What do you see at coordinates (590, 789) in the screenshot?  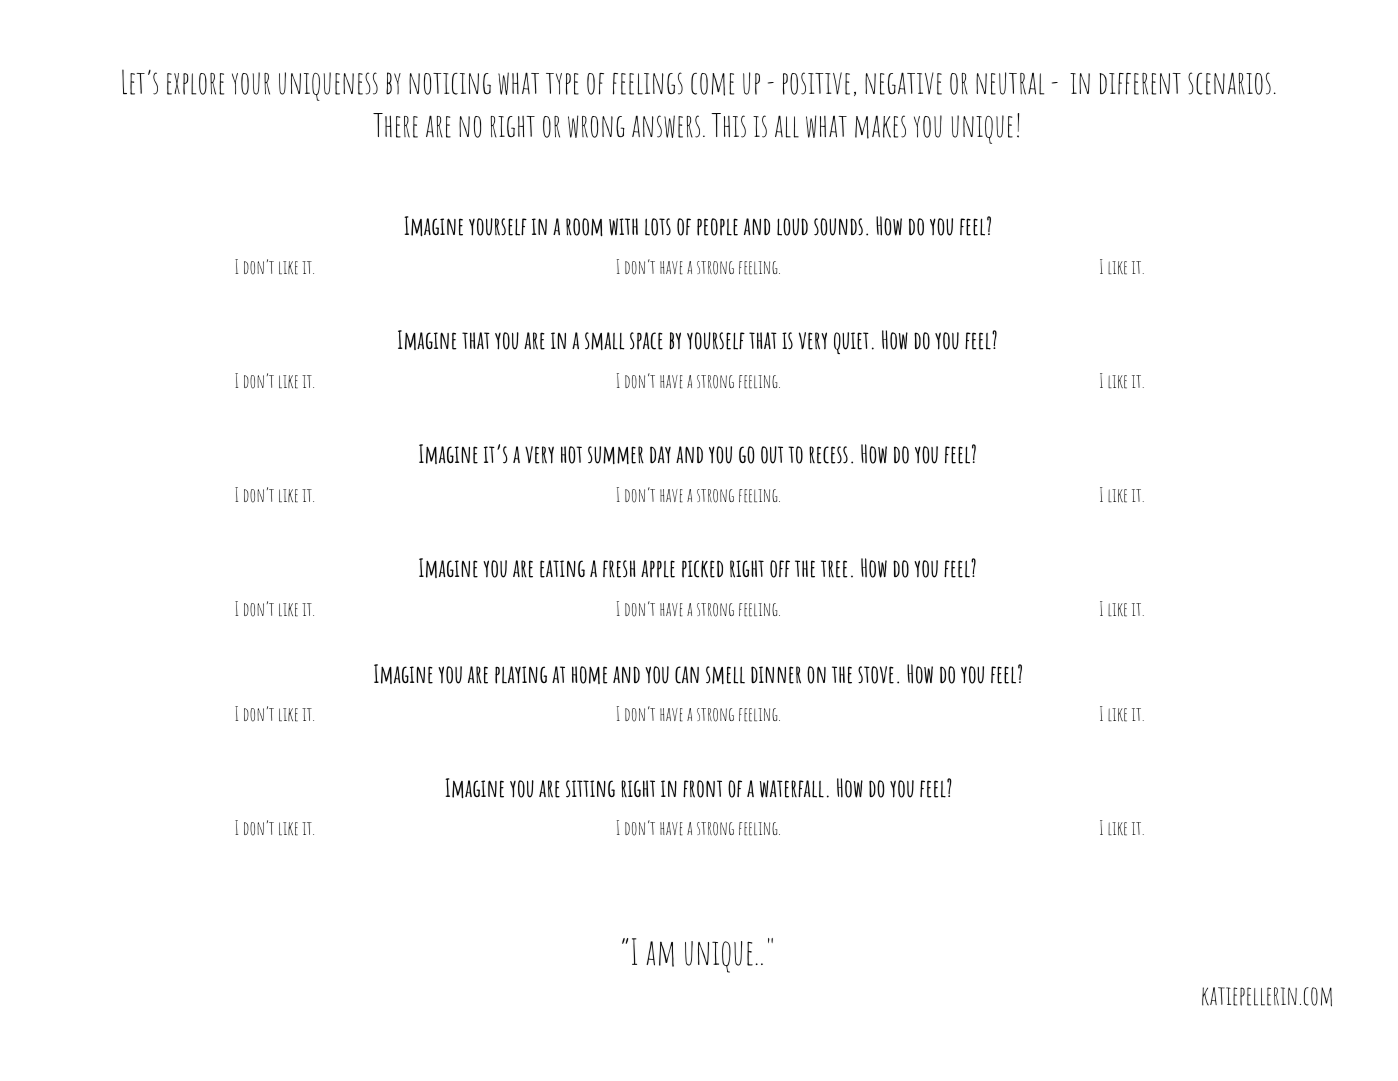 I see `sitting` at bounding box center [590, 789].
